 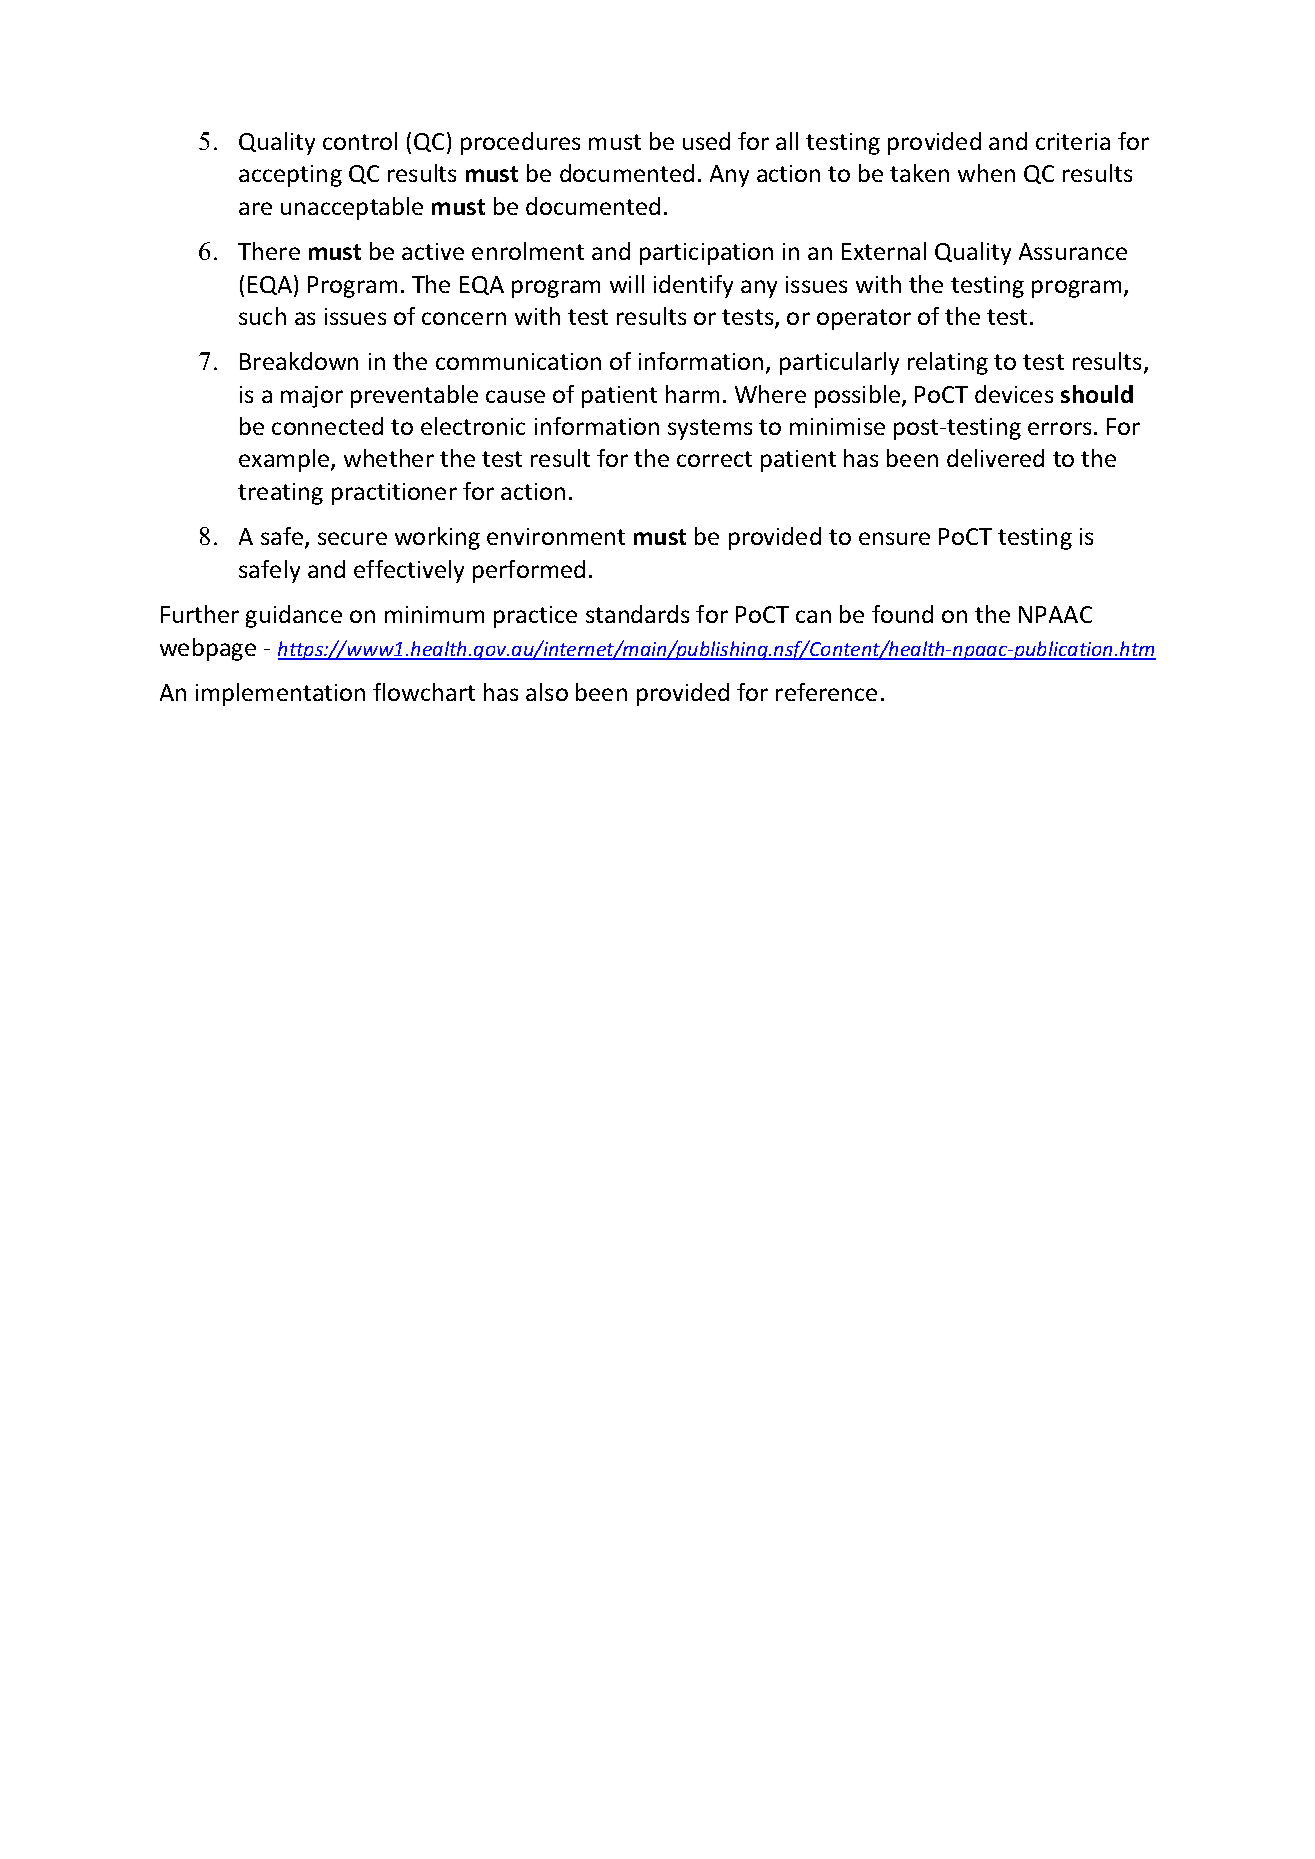 I want to click on connected, so click(x=327, y=426).
